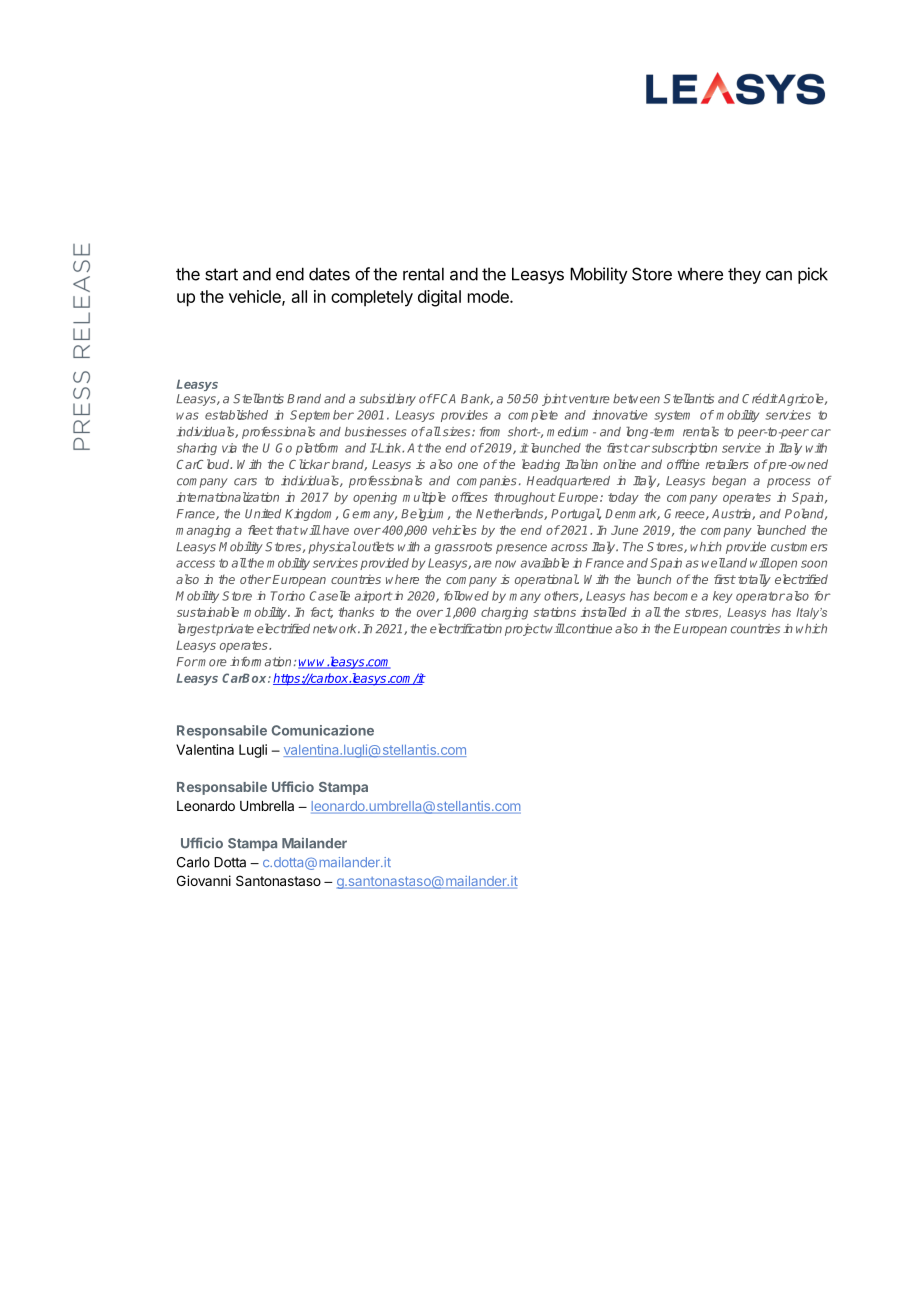 Image resolution: width=924 pixels, height=1308 pixels. What do you see at coordinates (588, 629) in the page?
I see `continue` at bounding box center [588, 629].
